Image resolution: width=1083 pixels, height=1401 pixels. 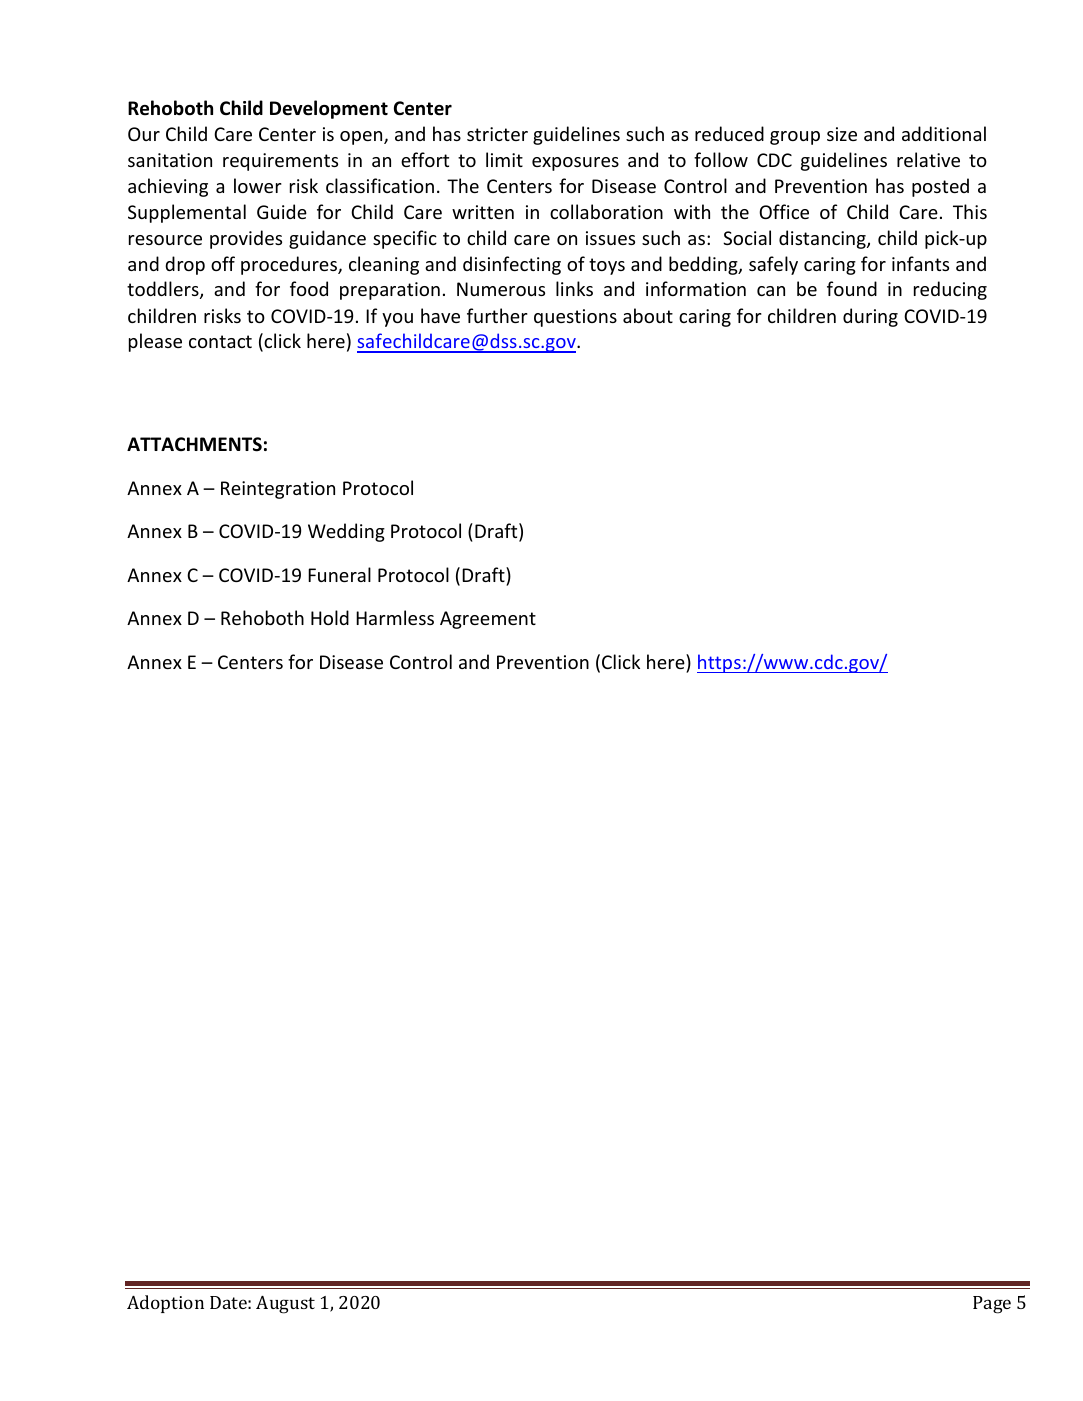 I want to click on Hold, so click(x=330, y=617).
